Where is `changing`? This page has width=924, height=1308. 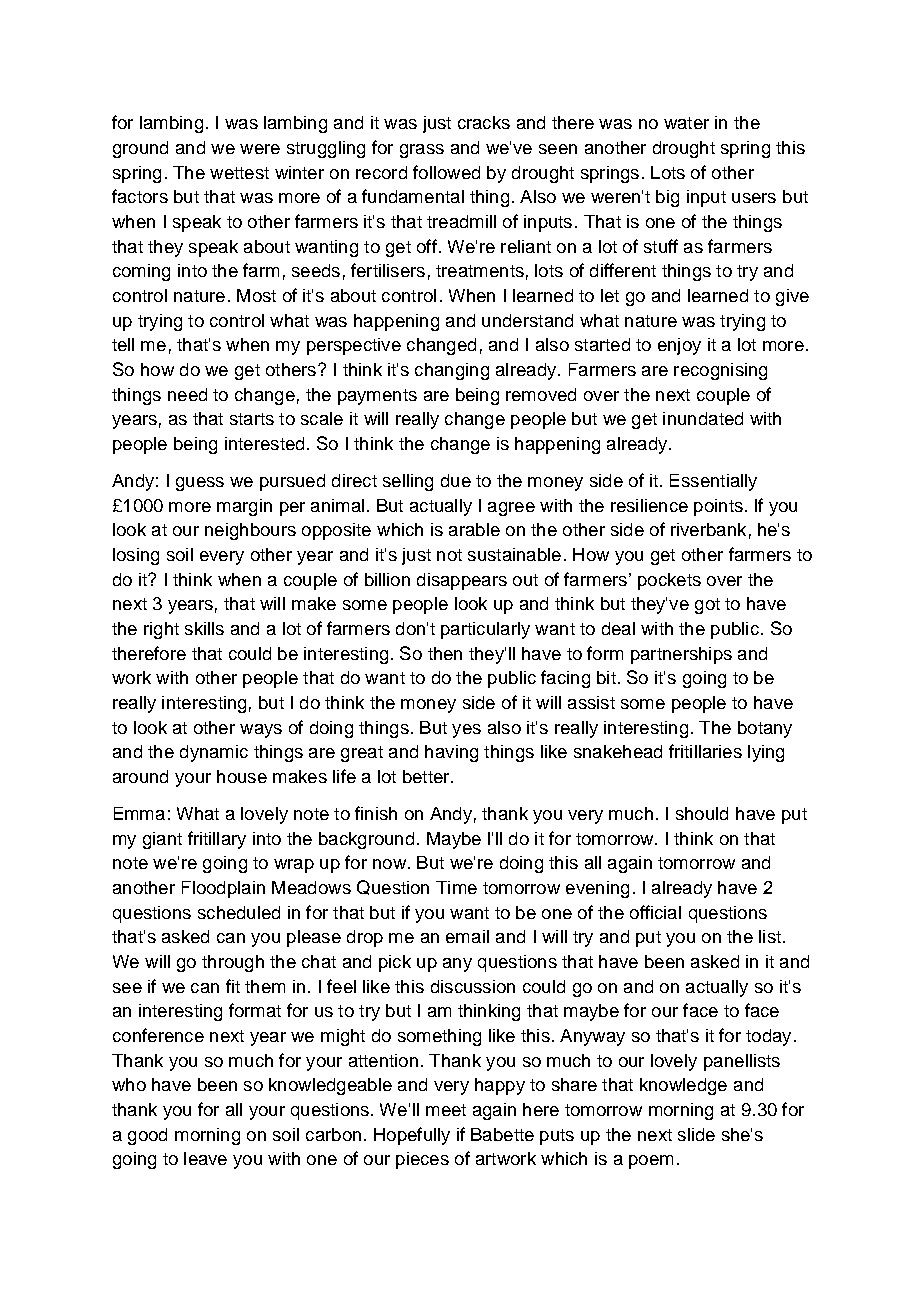
changing is located at coordinates (452, 371).
